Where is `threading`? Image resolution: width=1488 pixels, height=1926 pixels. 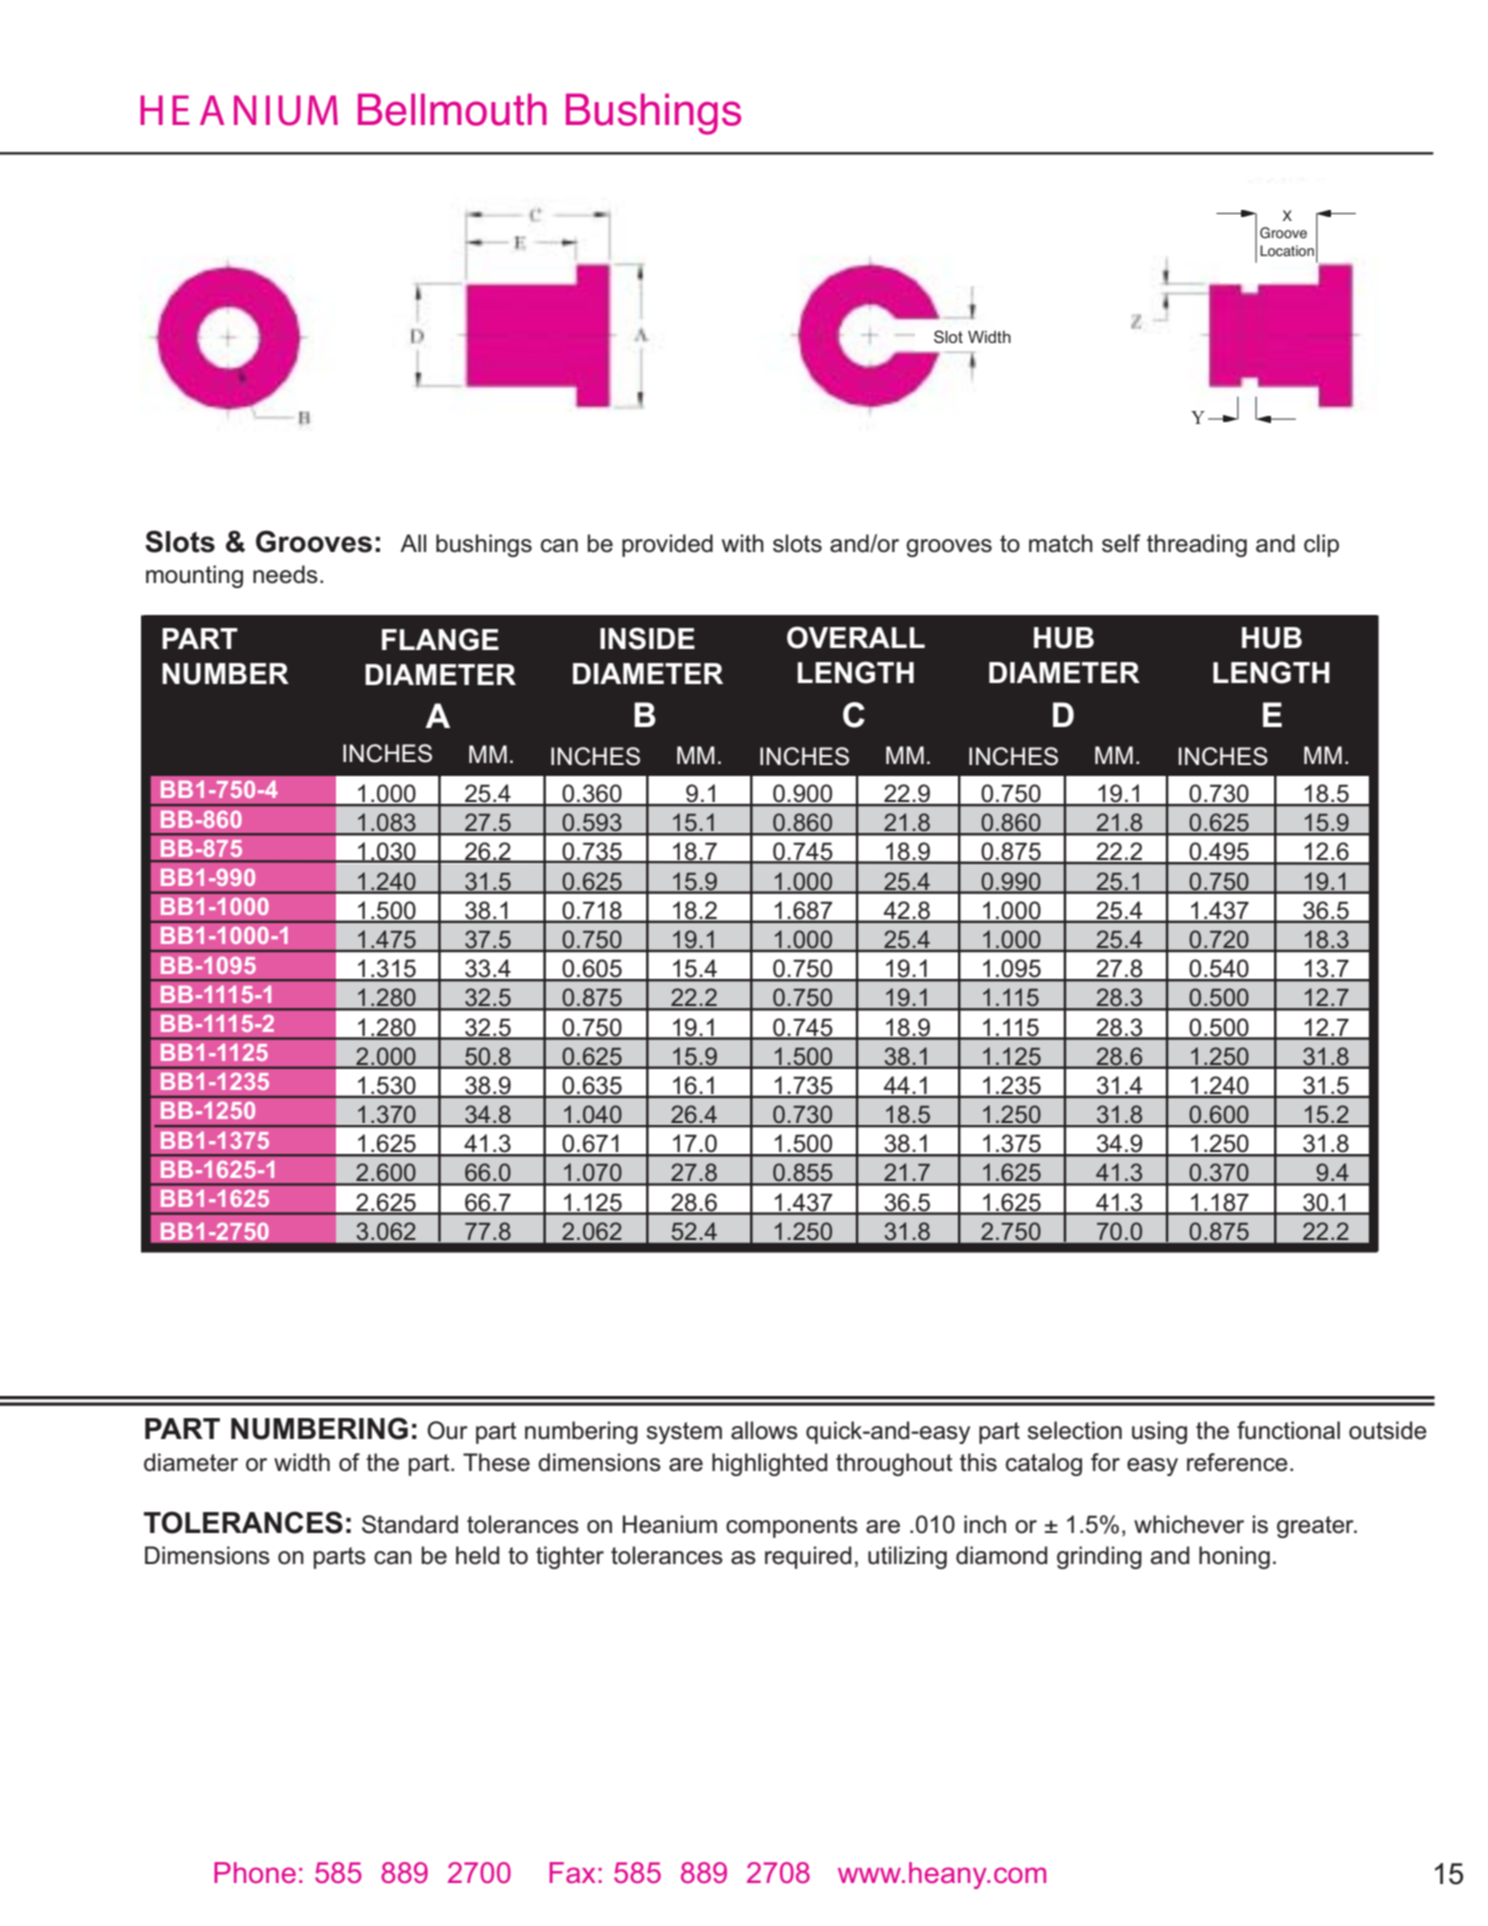 threading is located at coordinates (1197, 545).
